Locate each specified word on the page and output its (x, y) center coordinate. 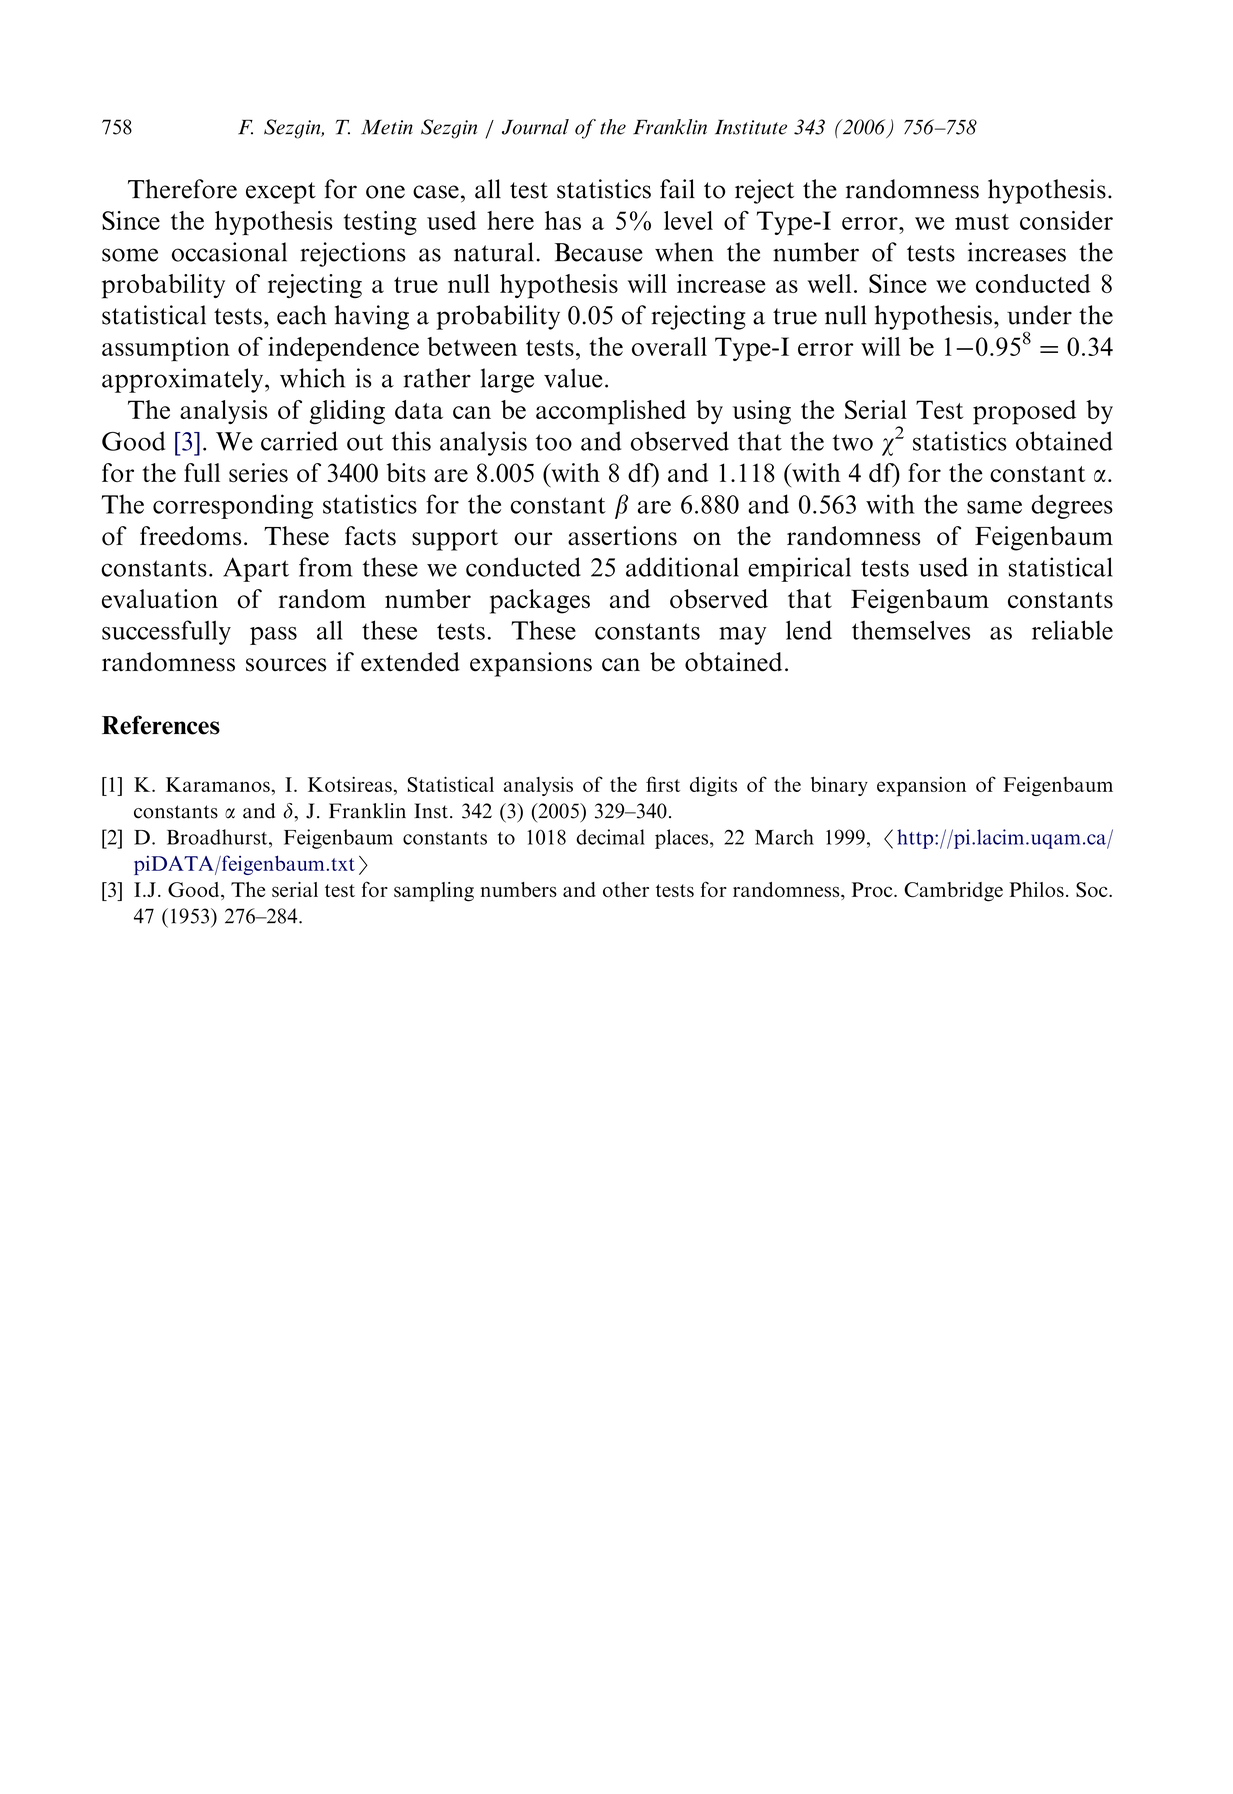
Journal (535, 127)
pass (273, 636)
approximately (184, 380)
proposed (1024, 412)
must (982, 222)
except (281, 193)
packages (540, 601)
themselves (911, 630)
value (573, 378)
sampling (434, 892)
